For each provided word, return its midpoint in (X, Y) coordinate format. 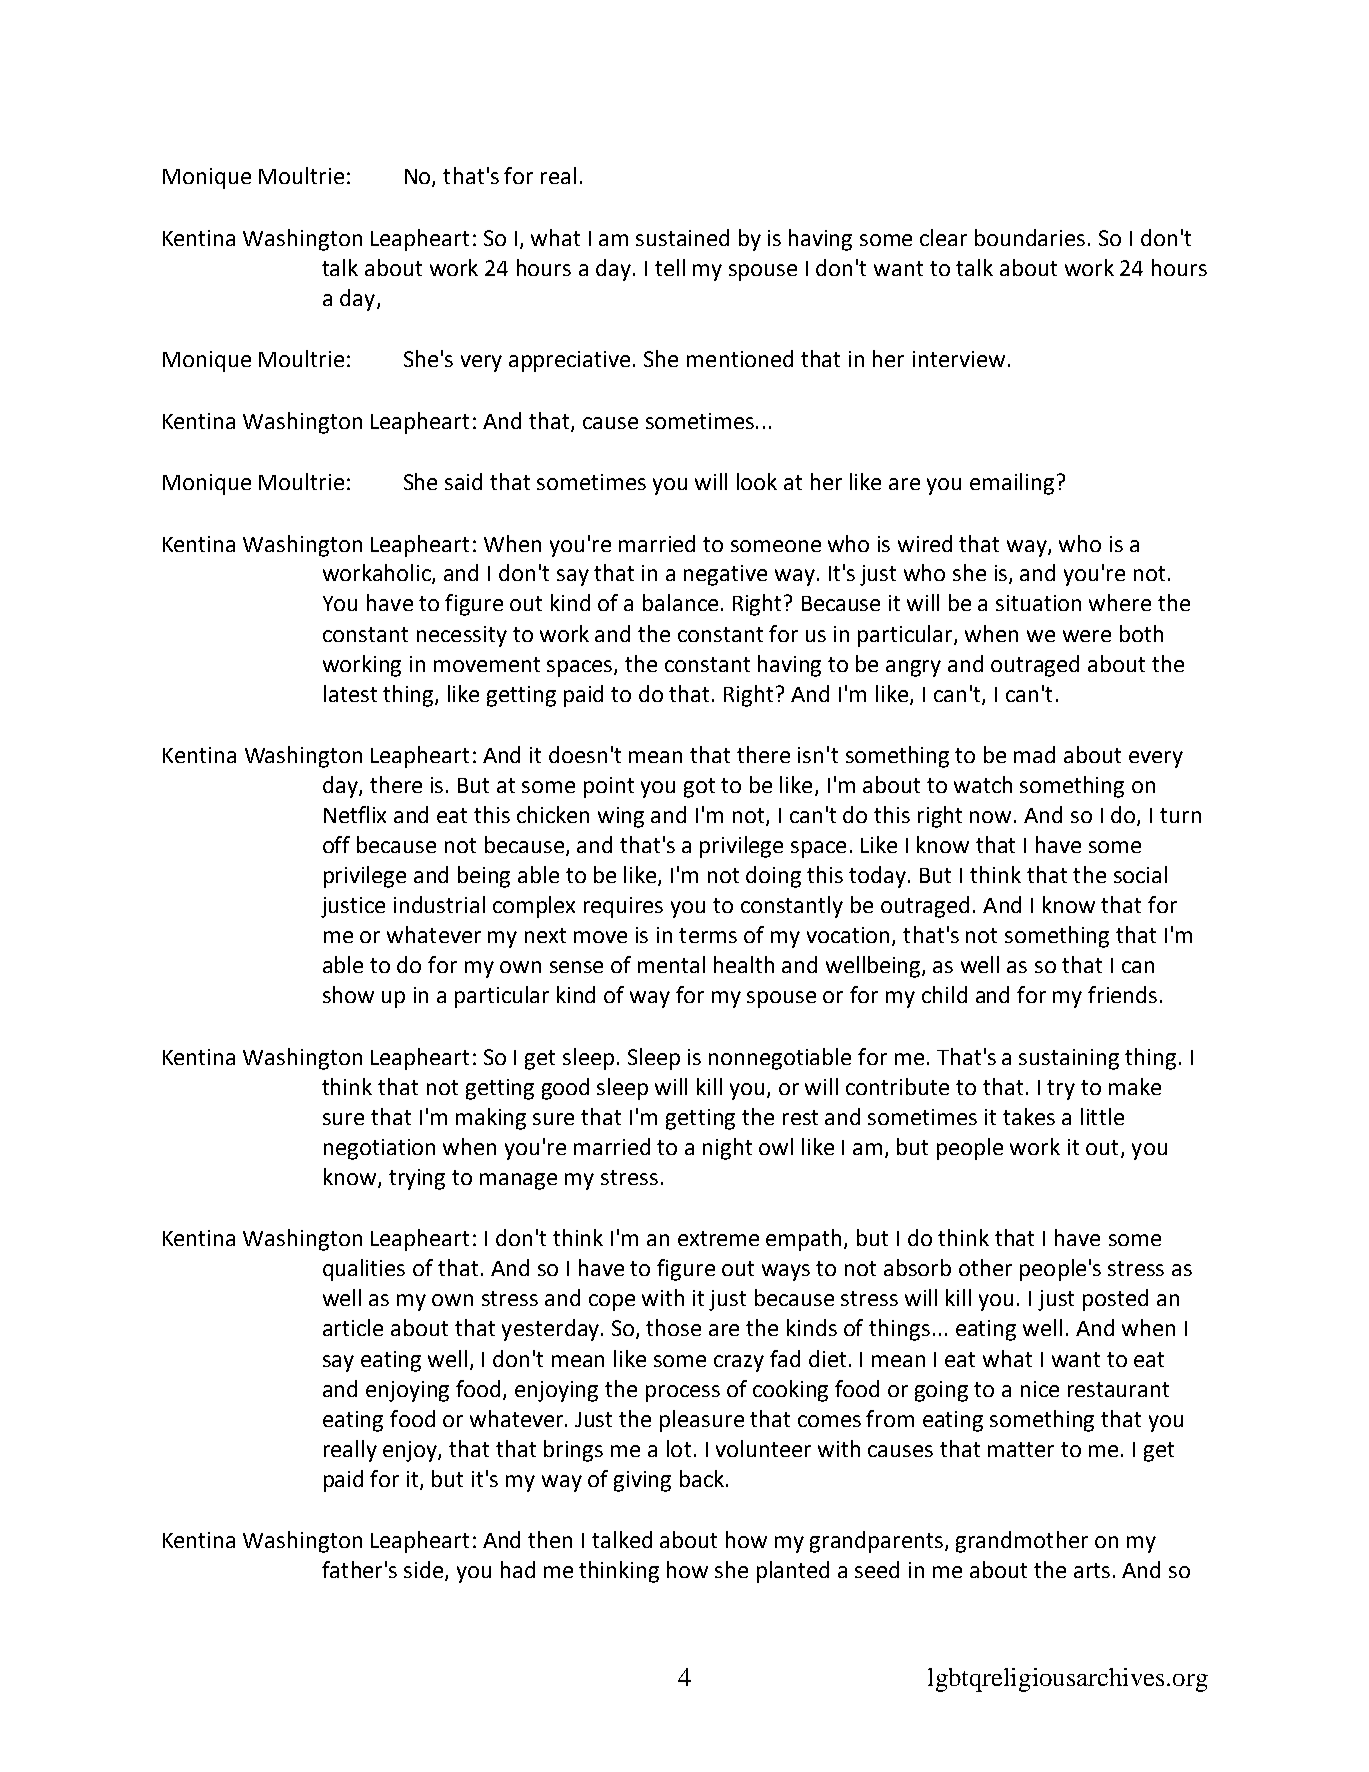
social (1140, 874)
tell (670, 267)
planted (793, 1572)
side (425, 1571)
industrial (439, 904)
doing (773, 877)
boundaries (1030, 237)
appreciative (569, 361)
